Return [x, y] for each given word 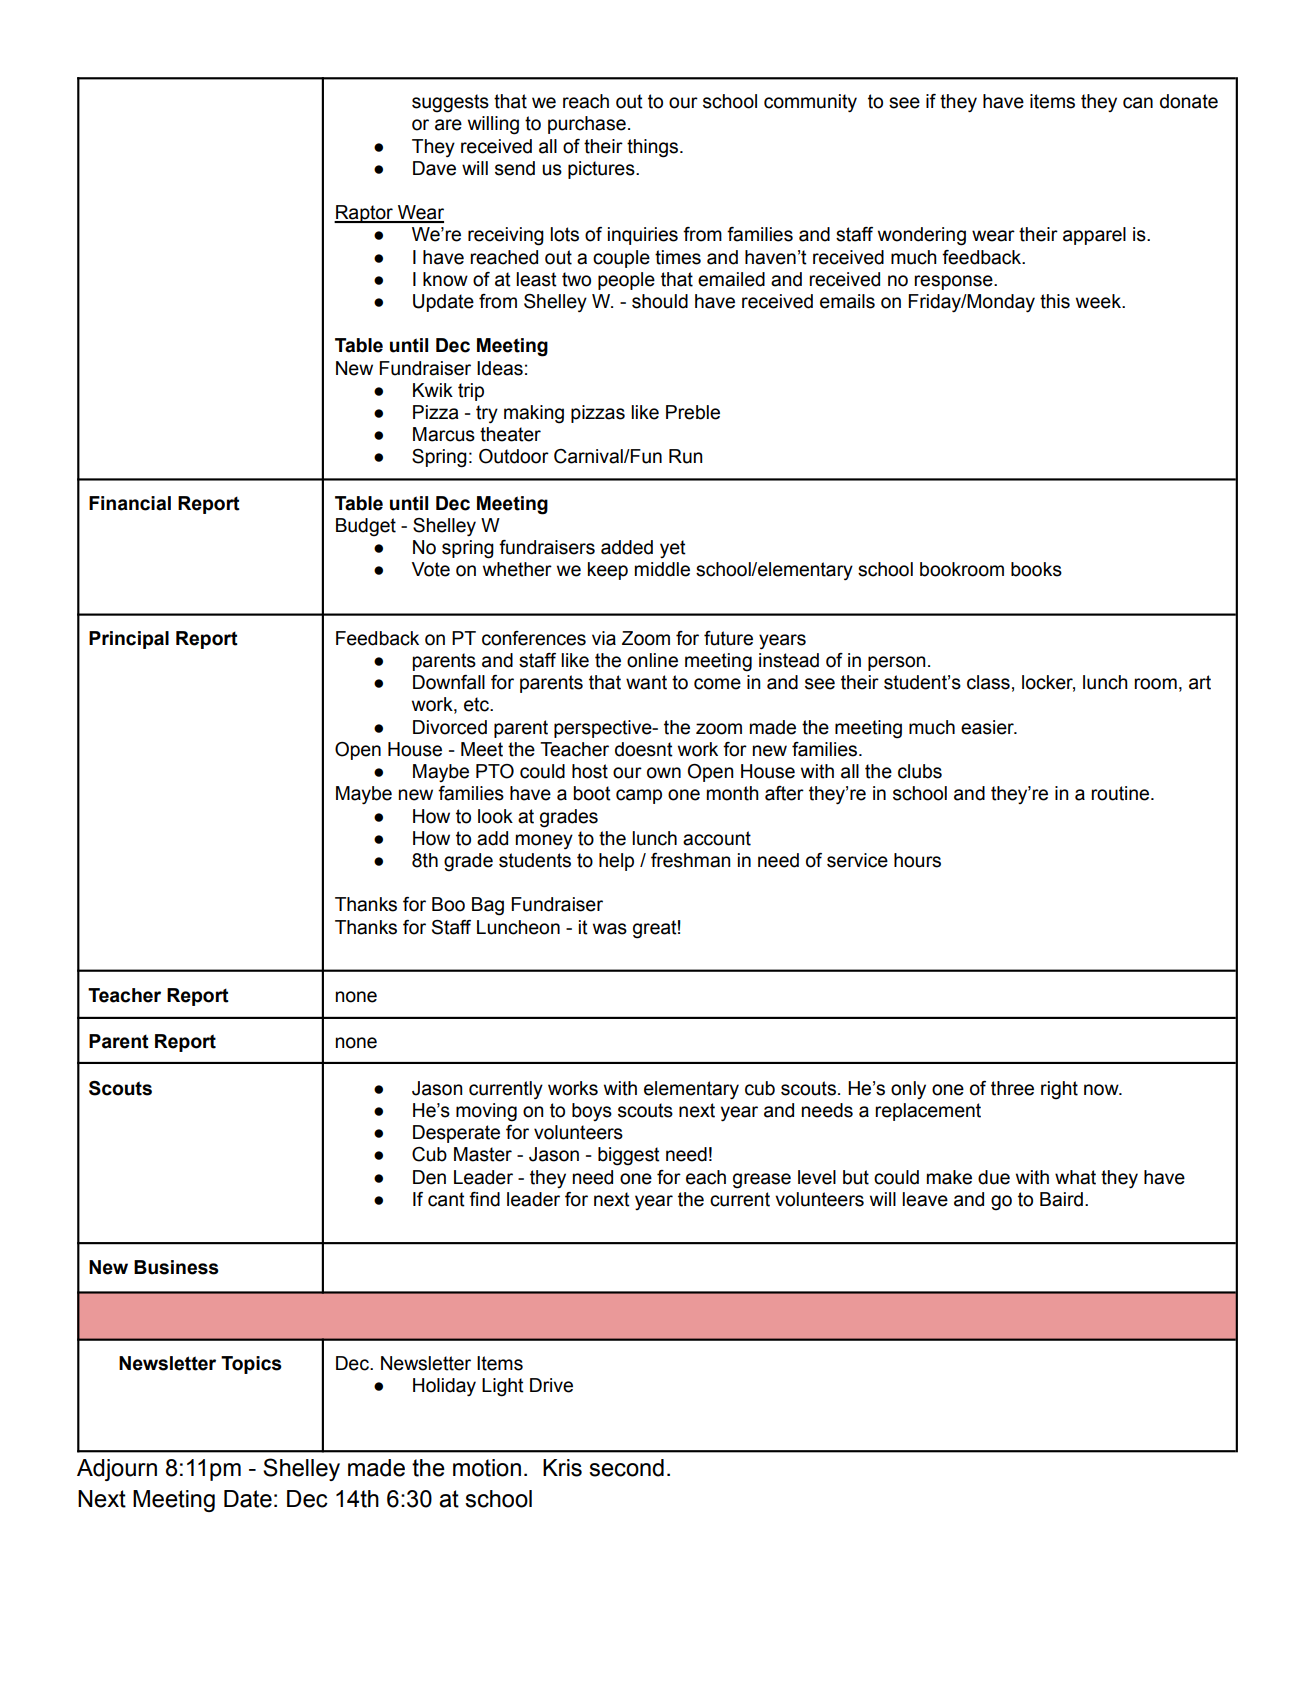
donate [1189, 101]
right [1059, 1090]
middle [662, 569]
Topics [251, 1365]
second [626, 1468]
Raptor [364, 214]
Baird [1061, 1199]
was [610, 929]
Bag [488, 906]
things [654, 148]
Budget [366, 527]
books [1036, 569]
